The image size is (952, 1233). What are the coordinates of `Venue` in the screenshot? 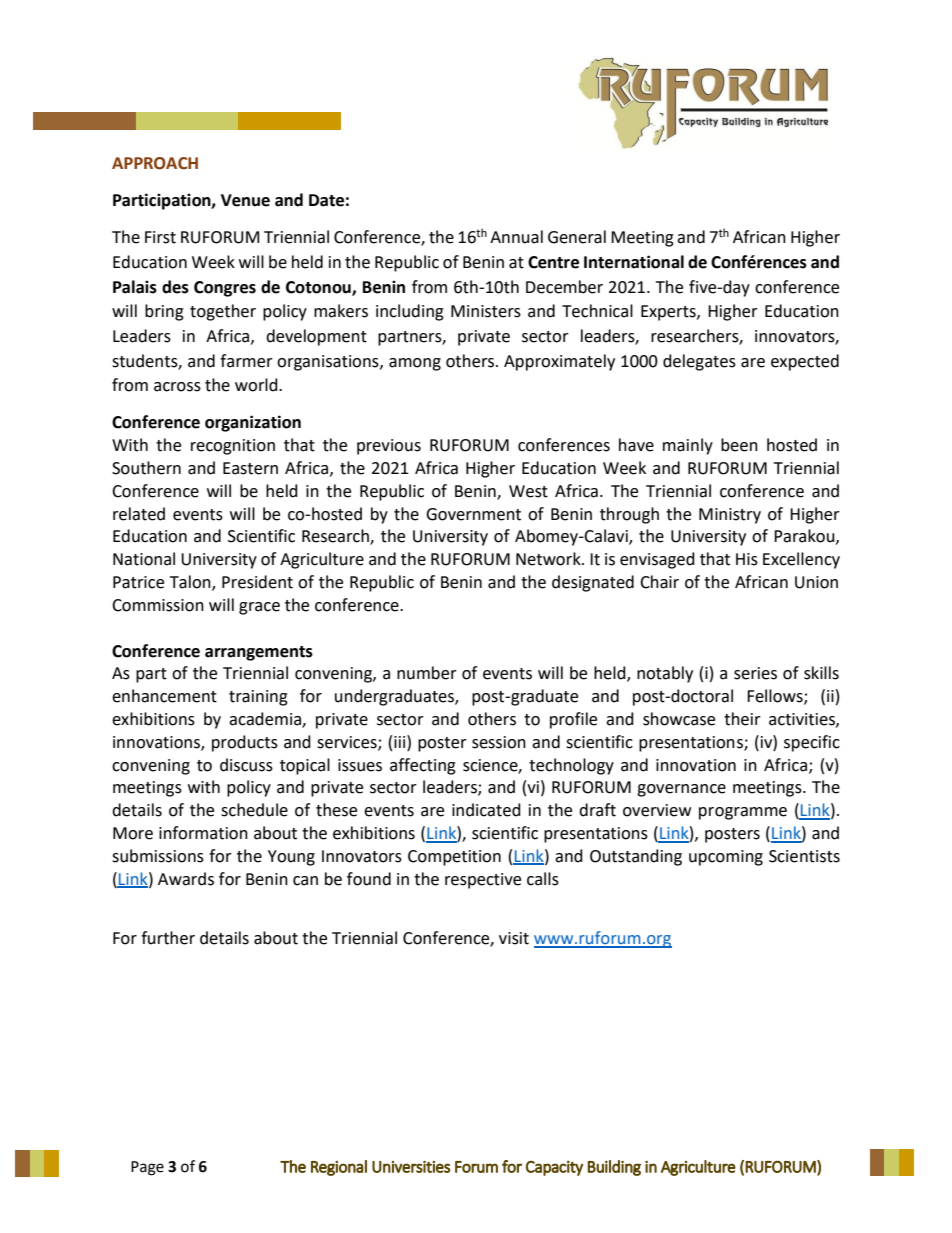 It's located at (245, 200).
